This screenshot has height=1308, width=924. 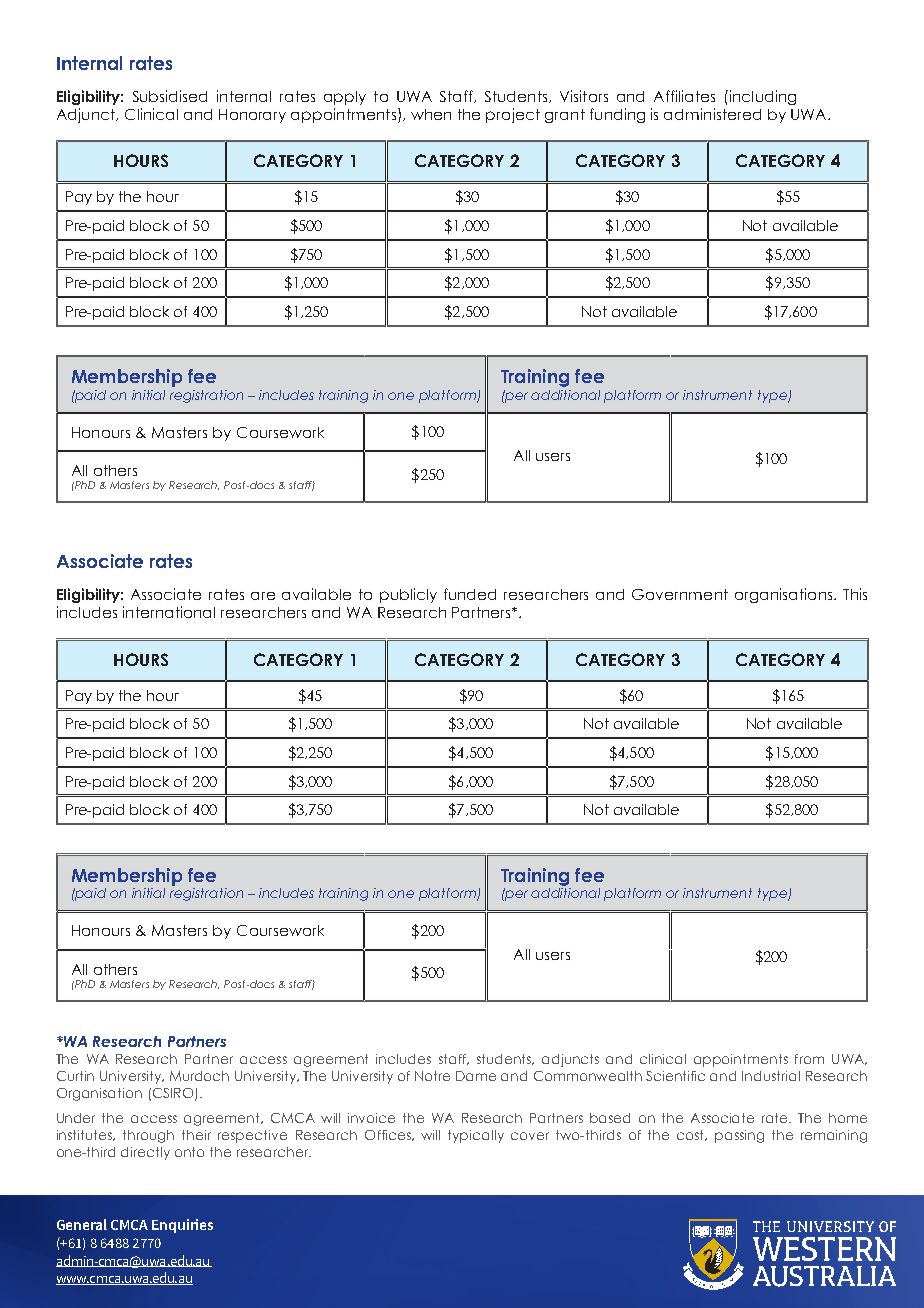 What do you see at coordinates (809, 1059) in the screenshot?
I see `from` at bounding box center [809, 1059].
